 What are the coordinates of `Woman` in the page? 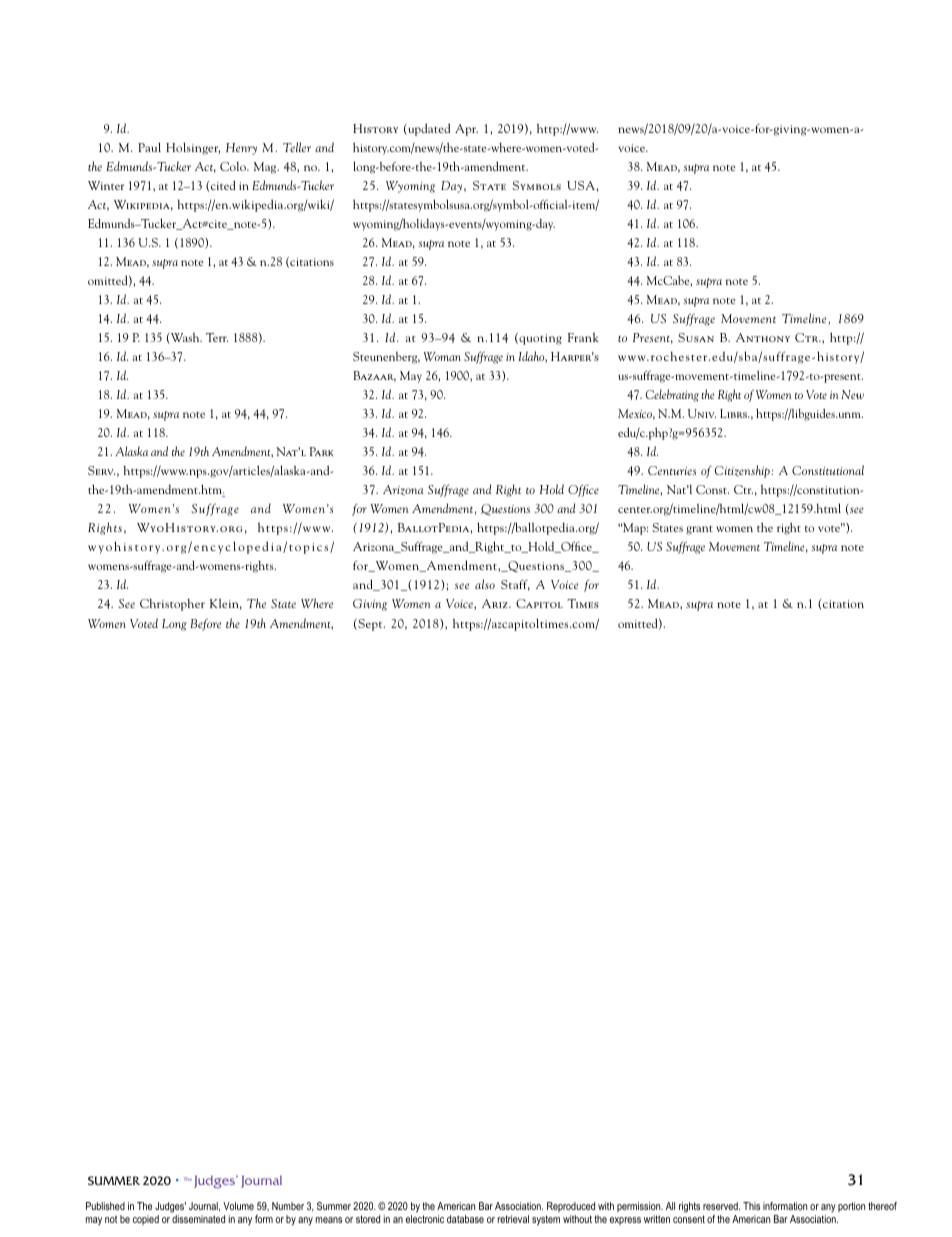 It's located at (442, 356).
